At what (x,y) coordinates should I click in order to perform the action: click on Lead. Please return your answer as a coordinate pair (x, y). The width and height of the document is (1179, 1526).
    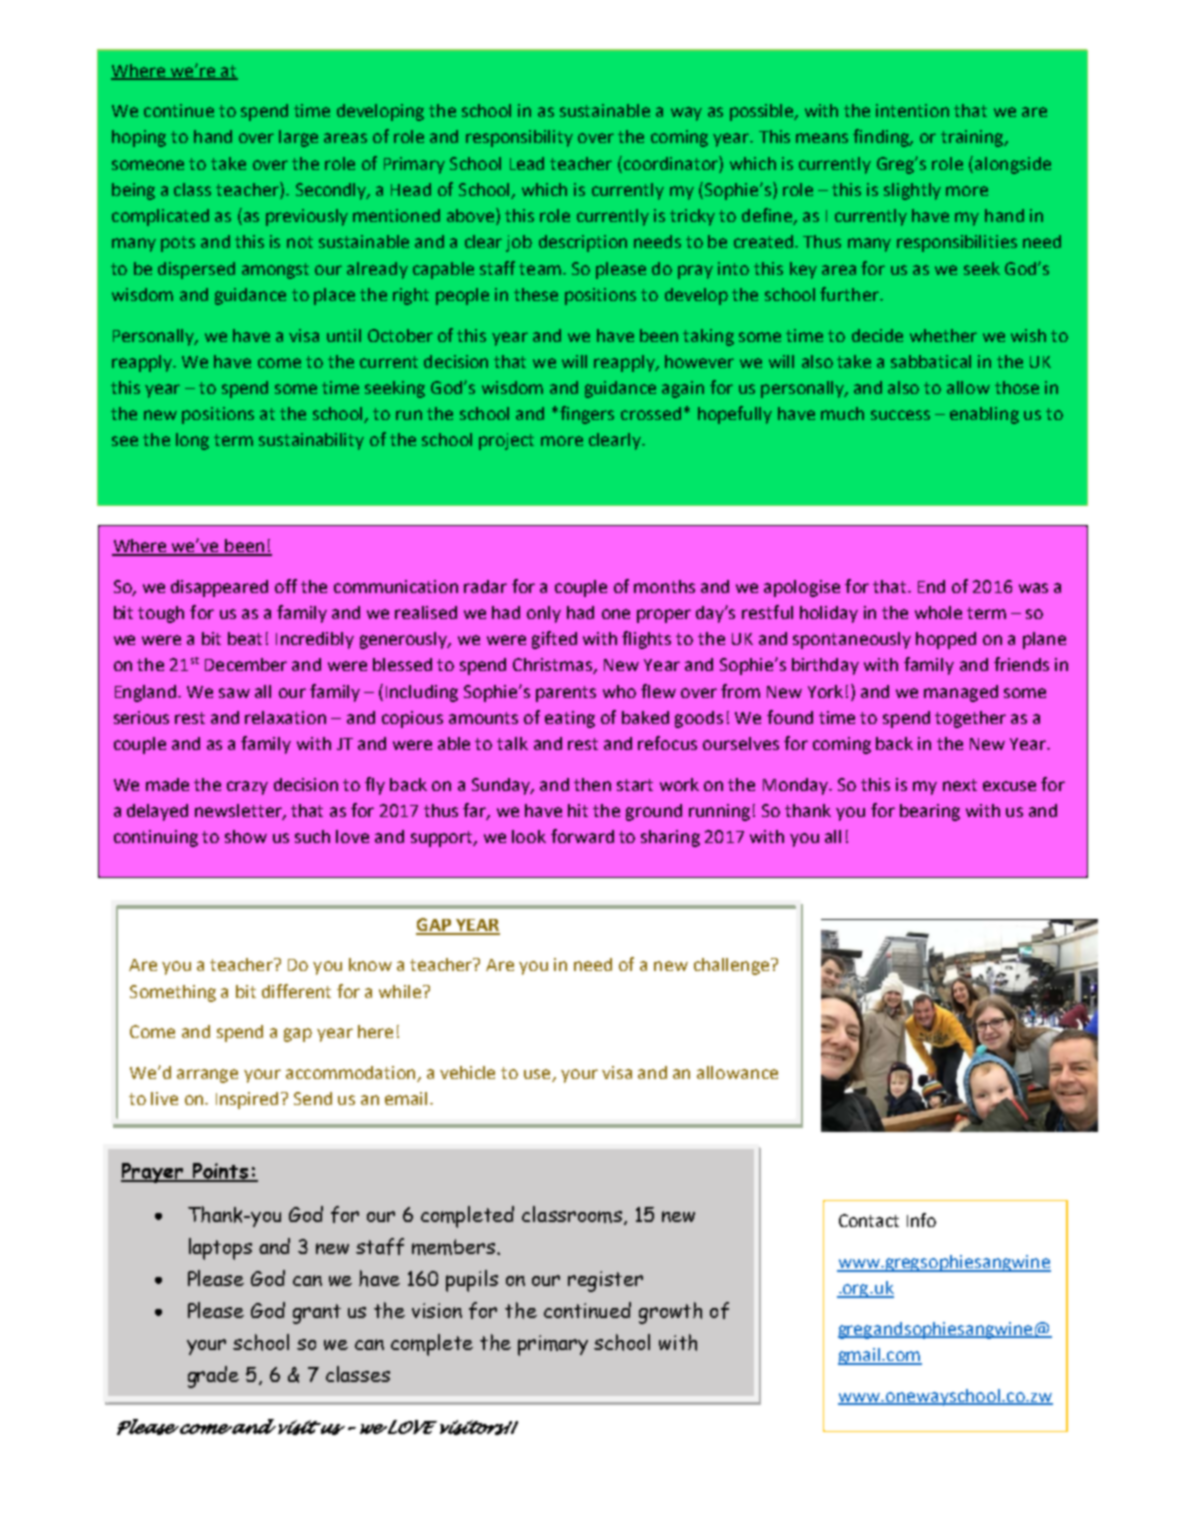
    Looking at the image, I should click on (527, 163).
